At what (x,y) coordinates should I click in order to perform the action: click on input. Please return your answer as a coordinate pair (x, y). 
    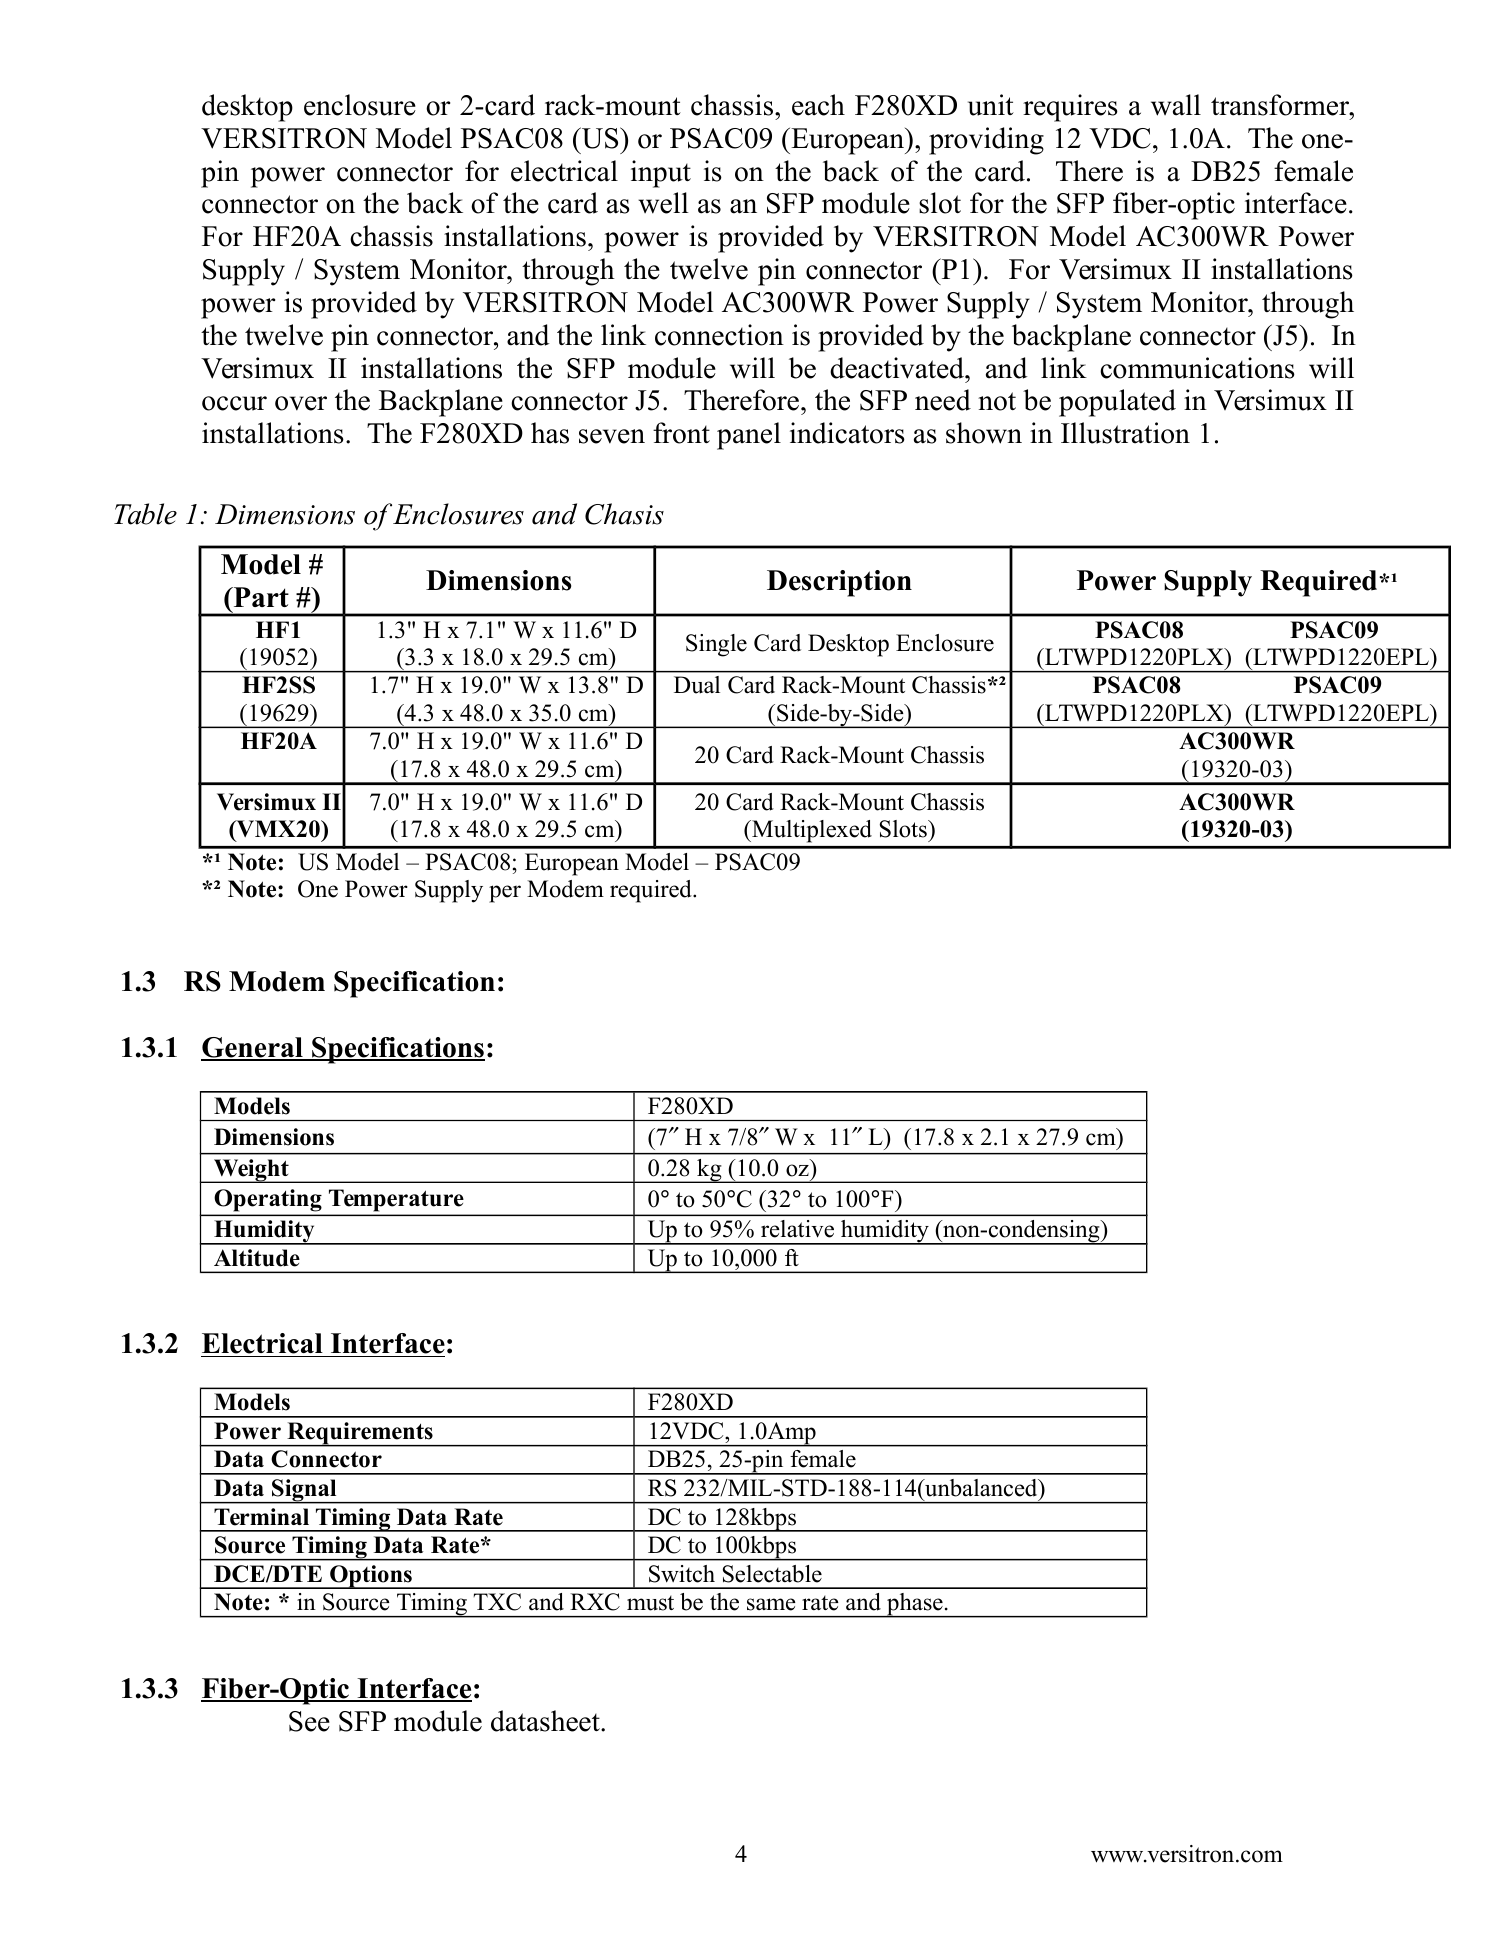
    Looking at the image, I should click on (661, 174).
